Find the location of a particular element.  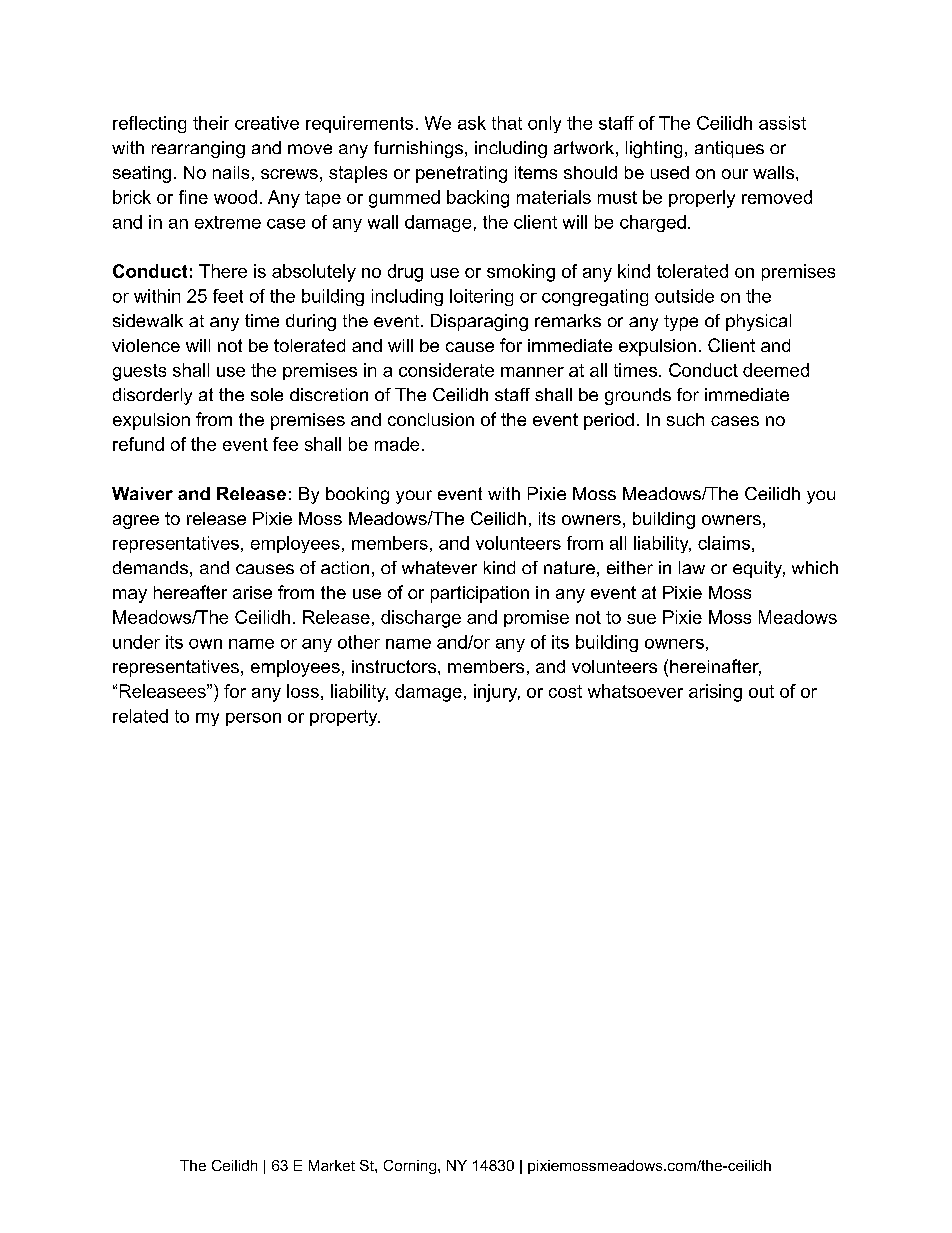

rearranging is located at coordinates (198, 149).
